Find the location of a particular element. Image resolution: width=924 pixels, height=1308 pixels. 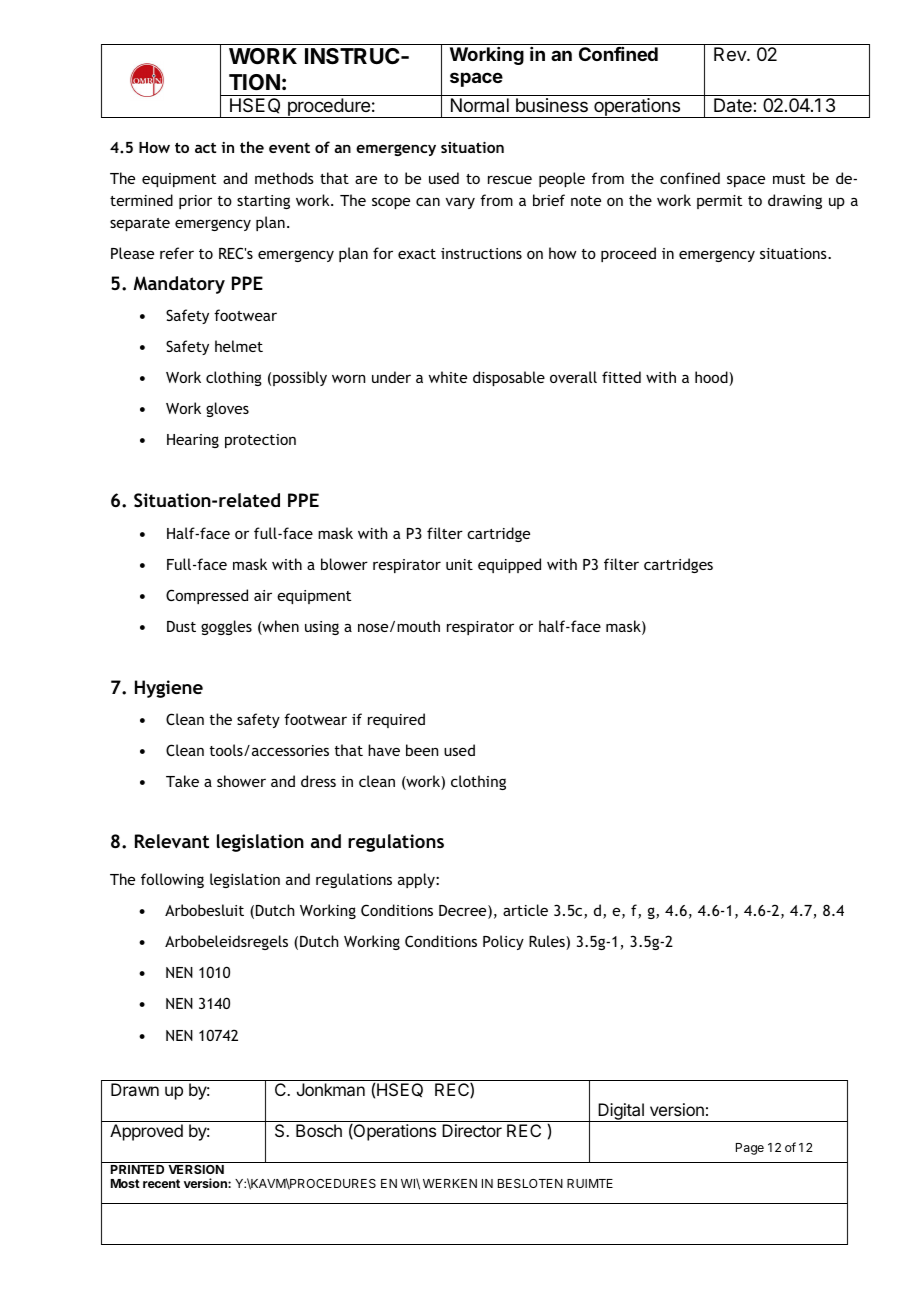

recent is located at coordinates (161, 1183).
